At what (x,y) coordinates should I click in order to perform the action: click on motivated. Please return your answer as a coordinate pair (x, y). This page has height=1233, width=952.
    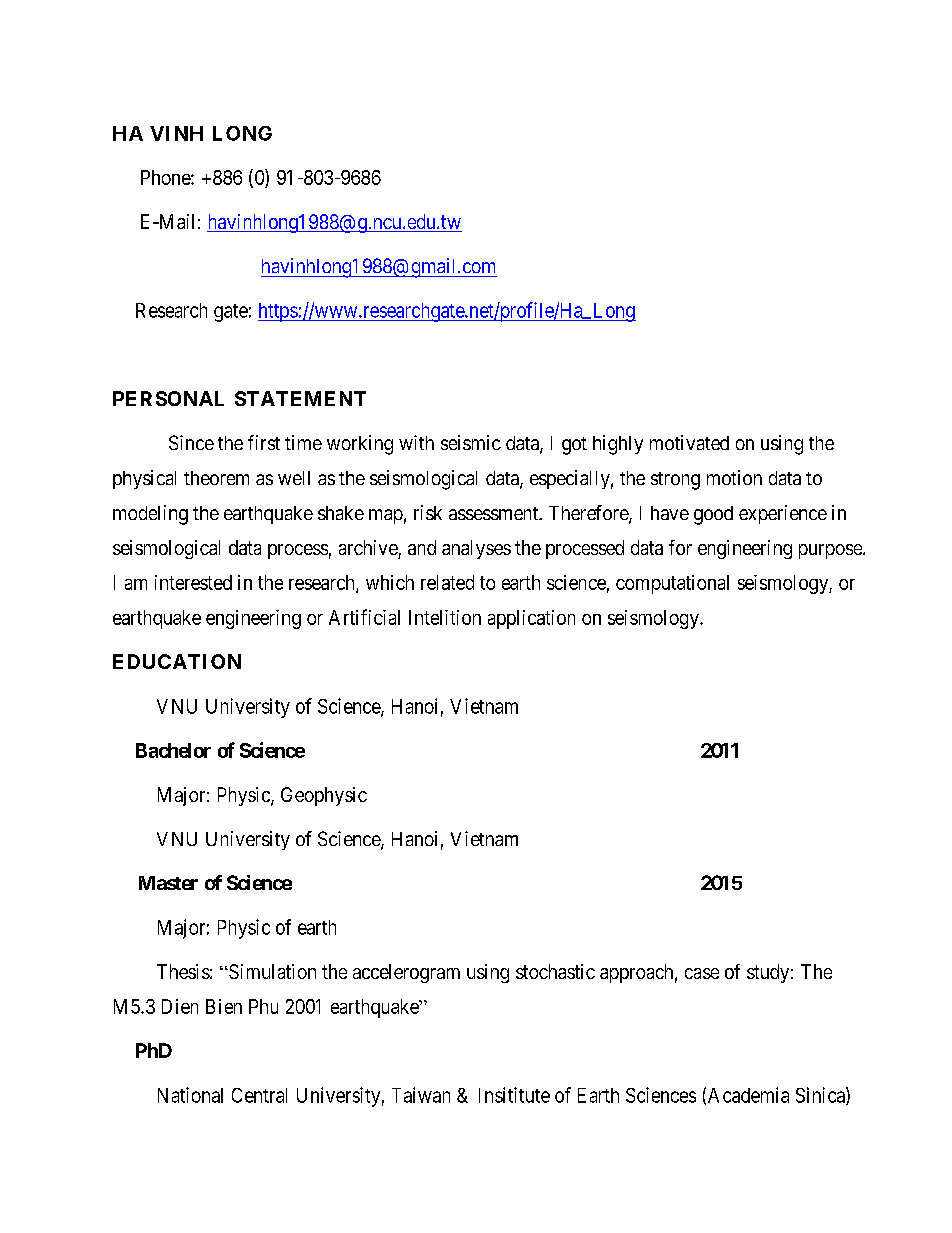
    Looking at the image, I should click on (689, 442).
